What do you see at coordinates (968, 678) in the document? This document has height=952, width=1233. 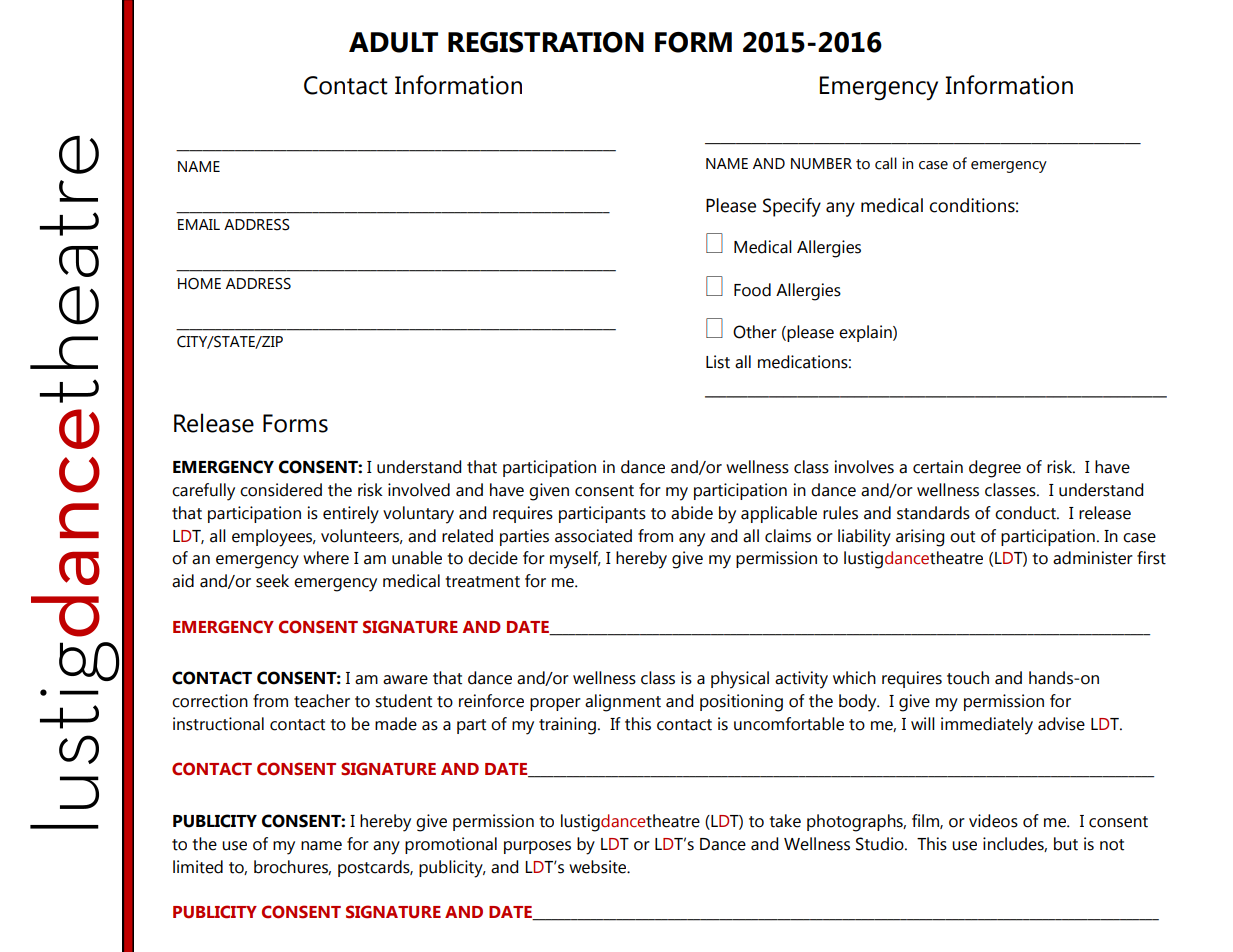 I see `touch` at bounding box center [968, 678].
